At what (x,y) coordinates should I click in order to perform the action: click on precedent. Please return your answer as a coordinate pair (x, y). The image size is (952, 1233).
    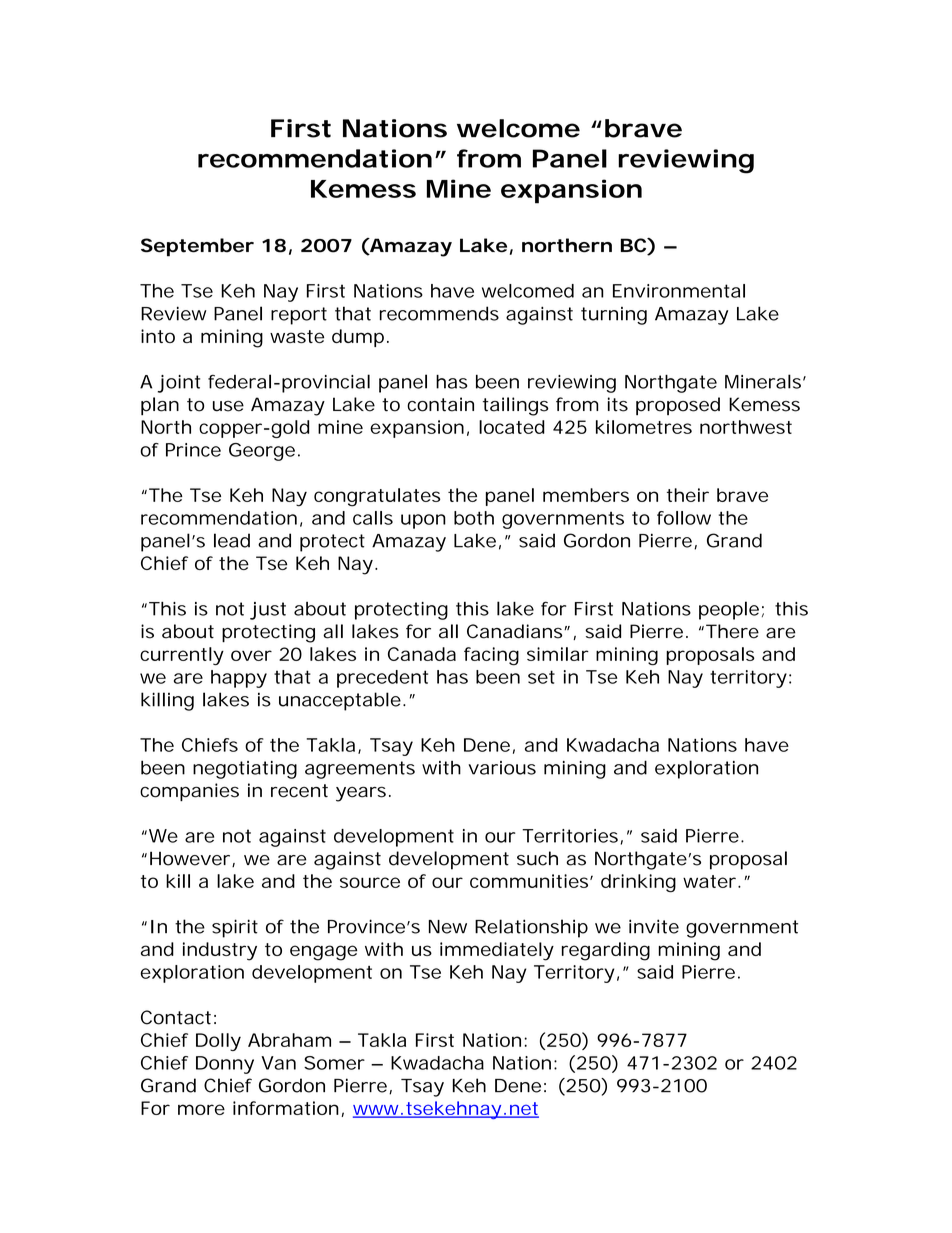
    Looking at the image, I should click on (382, 679).
